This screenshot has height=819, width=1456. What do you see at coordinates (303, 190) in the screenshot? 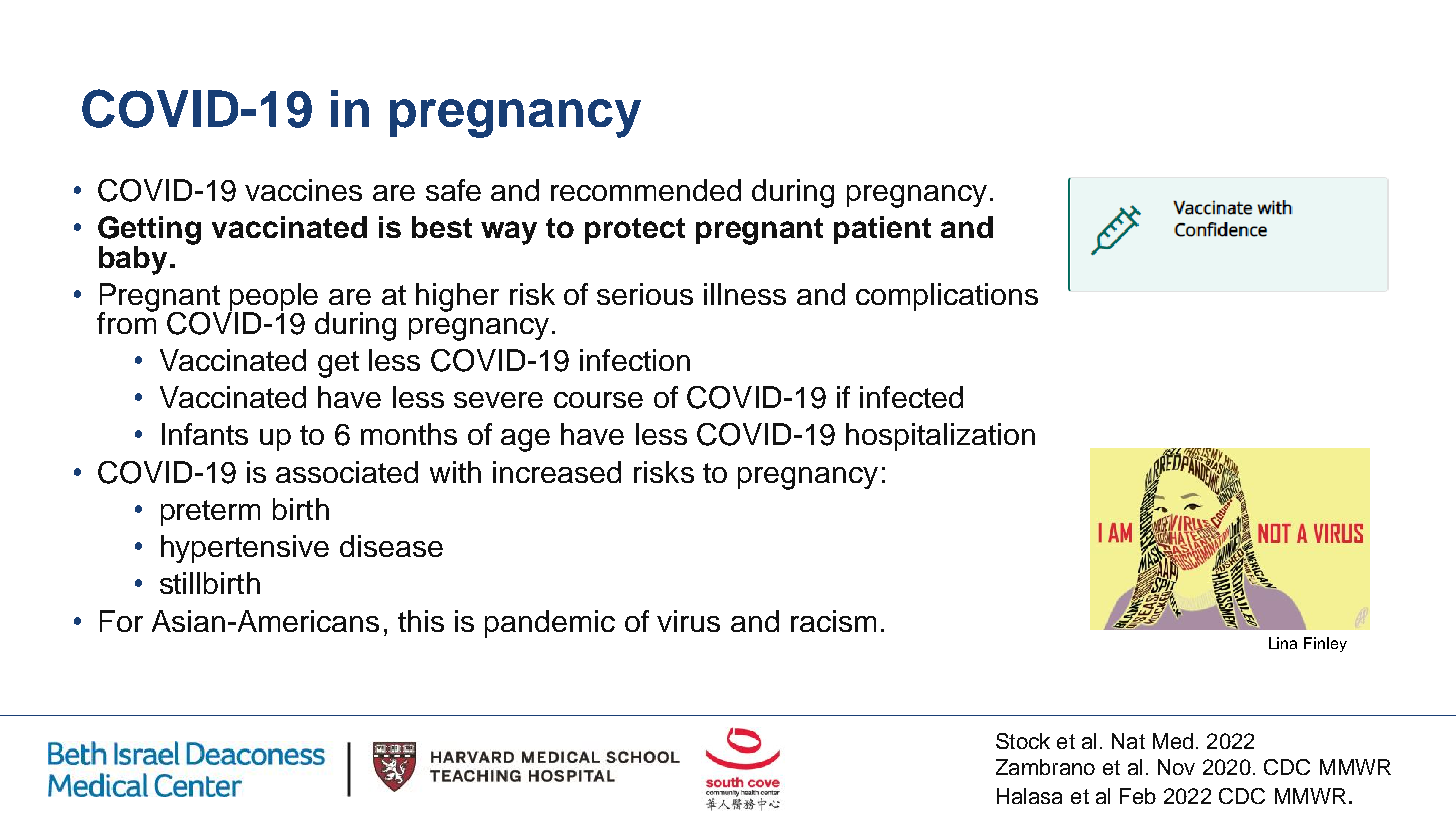
I see `vaccines` at bounding box center [303, 190].
